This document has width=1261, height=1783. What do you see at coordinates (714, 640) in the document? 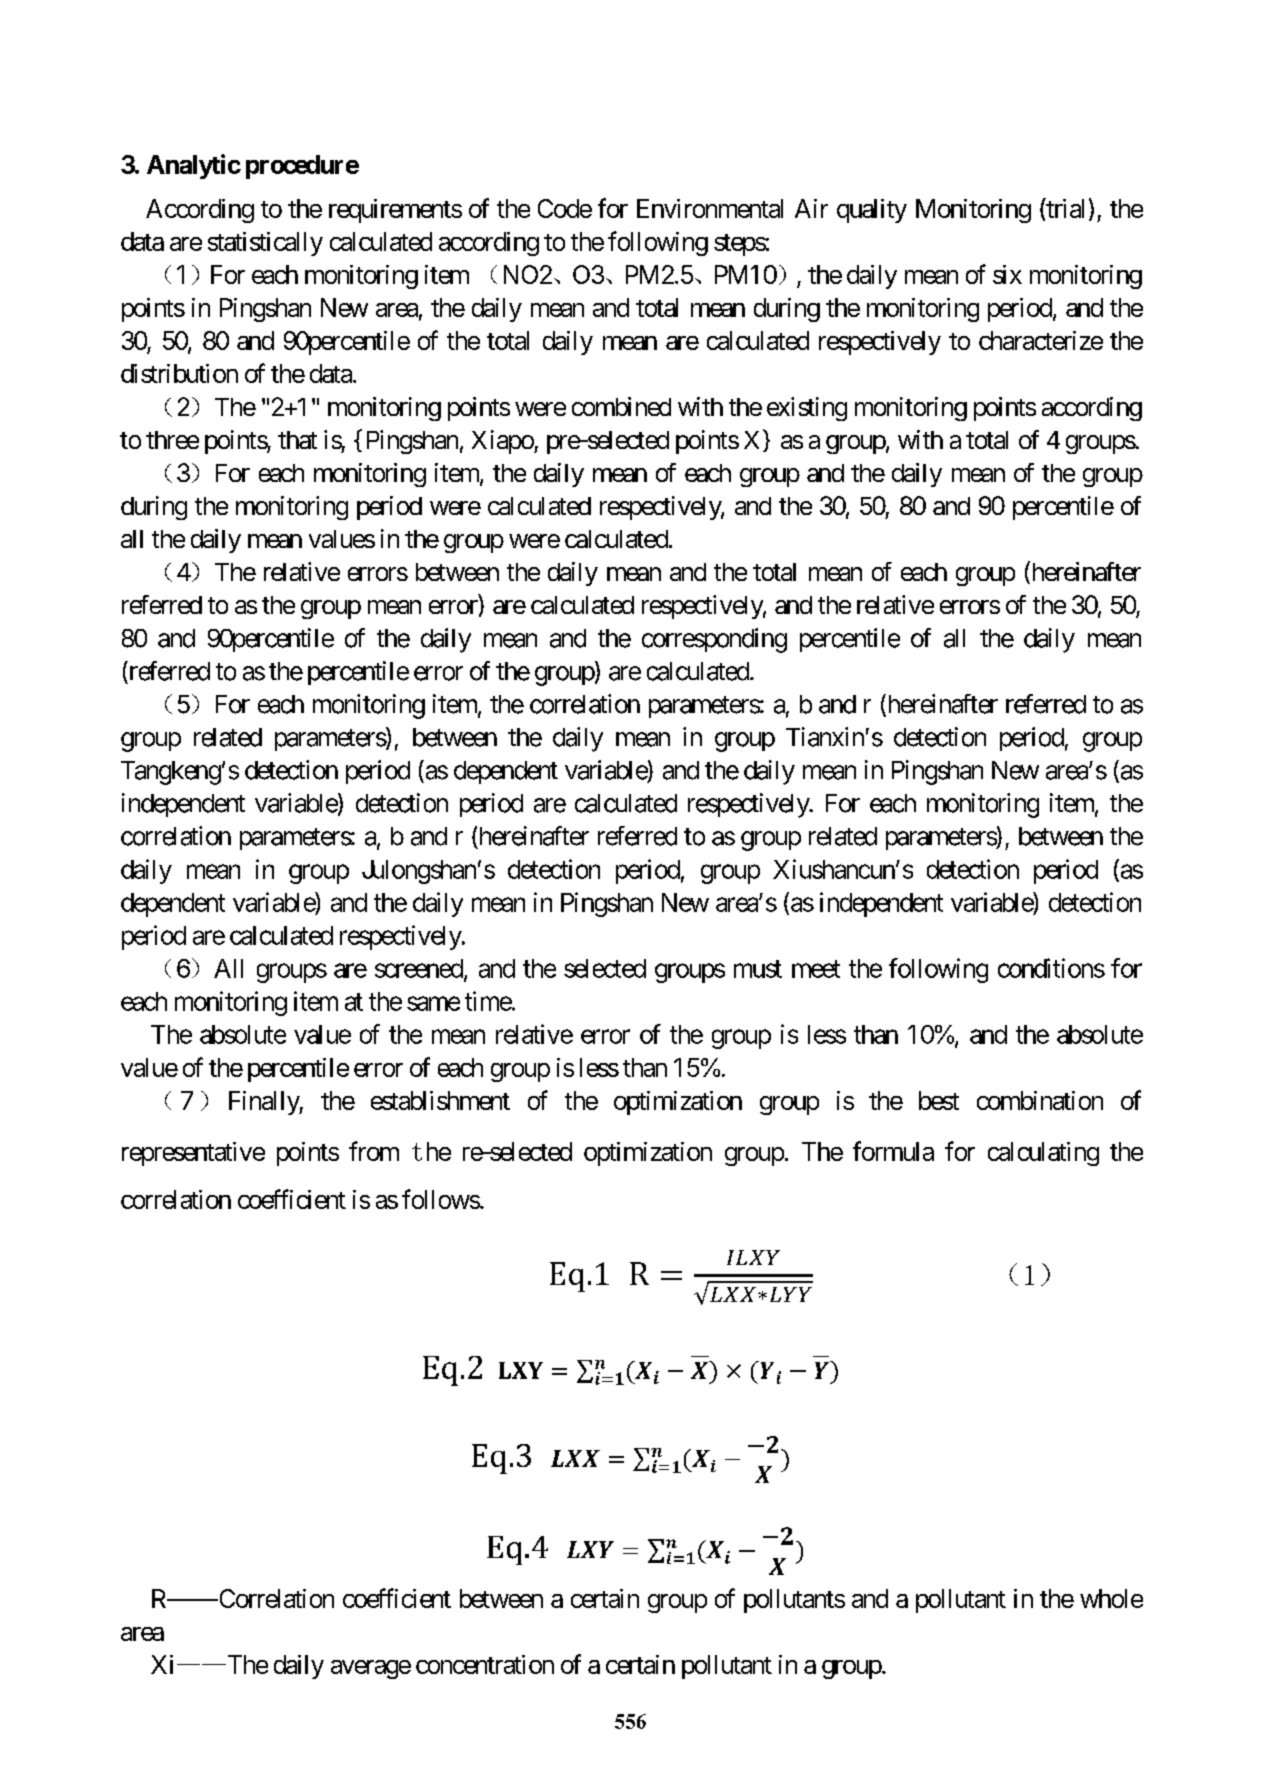
I see `corresponding` at bounding box center [714, 640].
